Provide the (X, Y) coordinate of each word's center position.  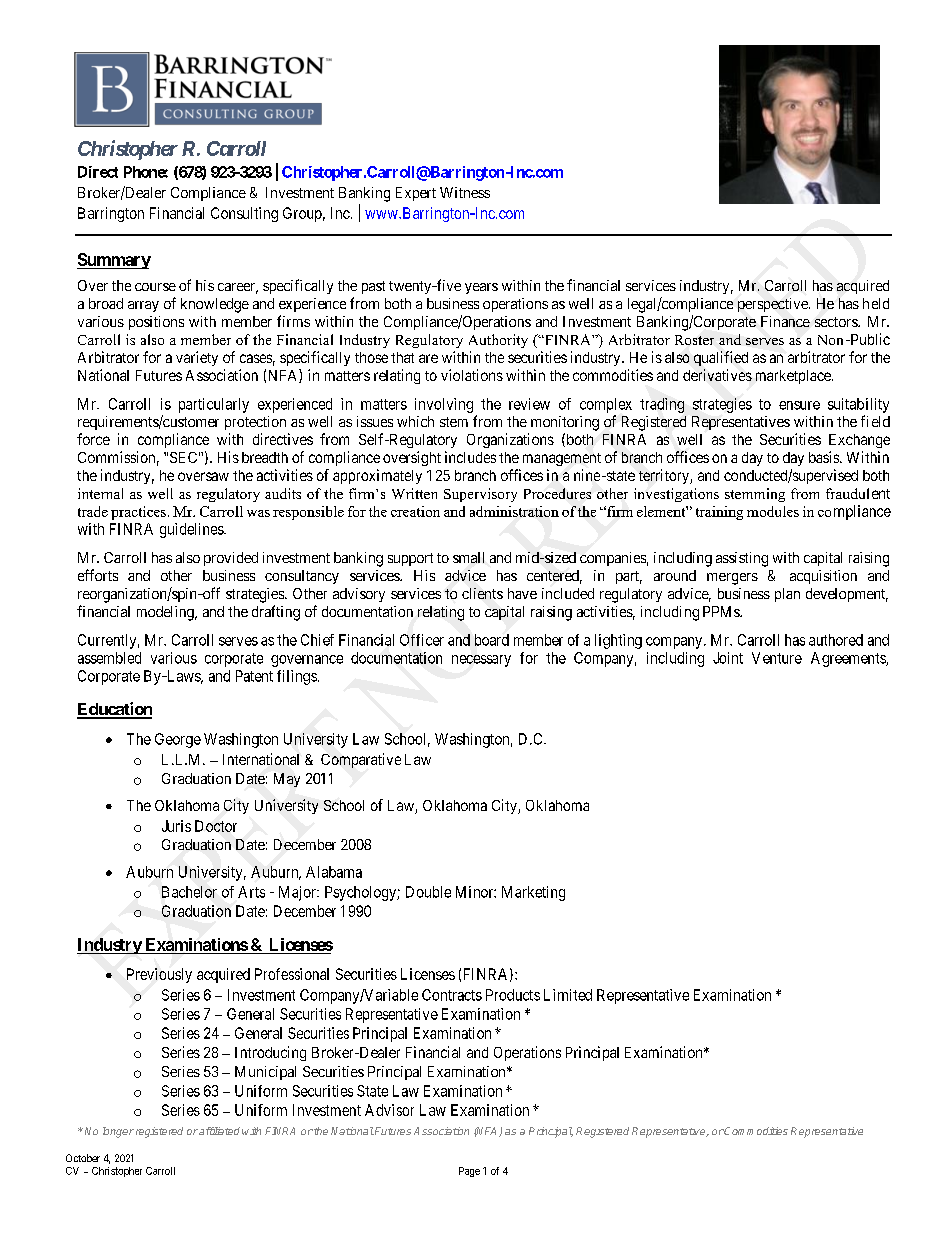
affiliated (219, 1131)
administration (514, 511)
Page (469, 1172)
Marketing (533, 893)
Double (428, 892)
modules (773, 511)
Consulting (244, 214)
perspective (774, 305)
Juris (176, 826)
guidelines (192, 530)
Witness (465, 192)
